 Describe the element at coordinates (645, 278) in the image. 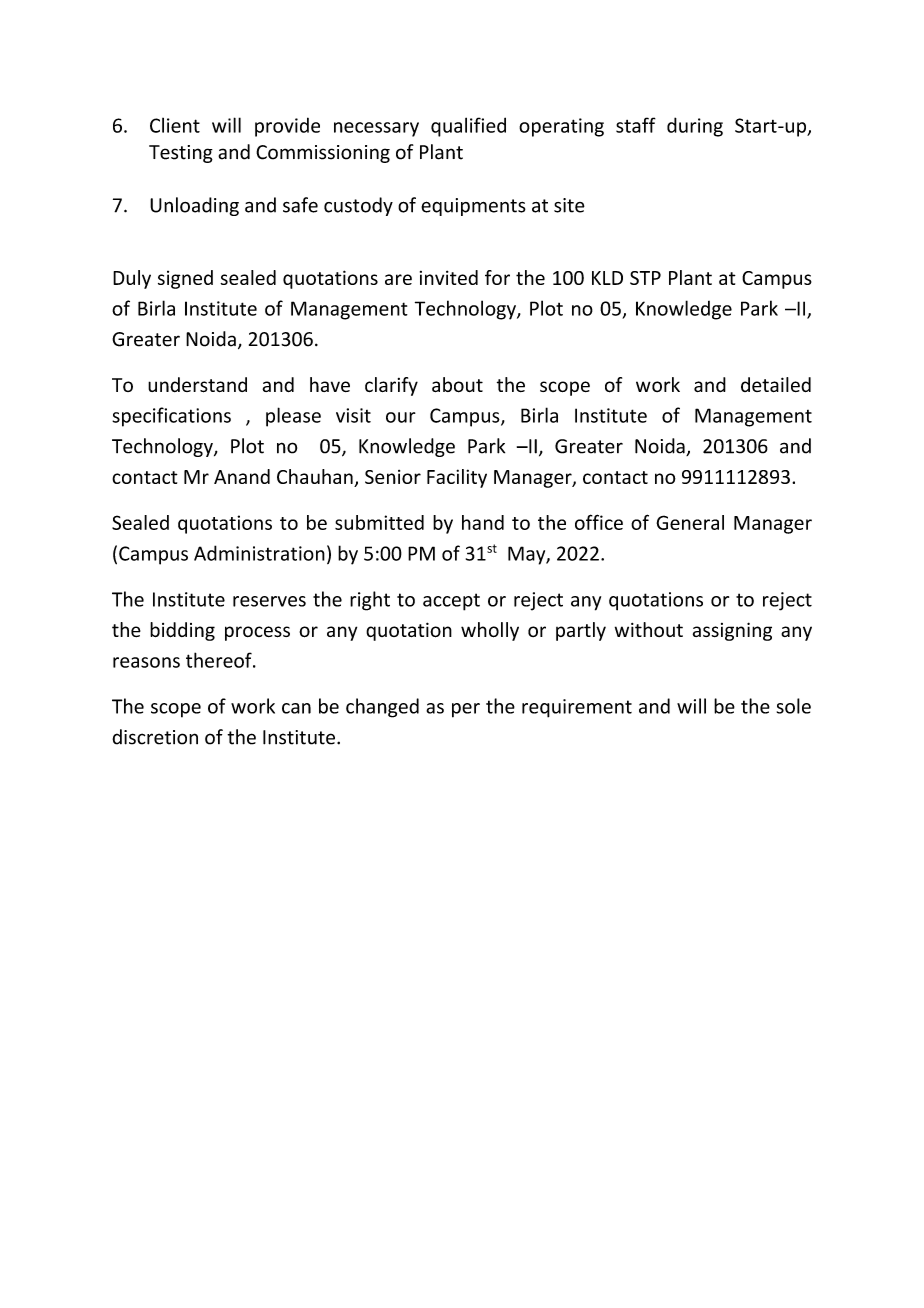

I see `STP` at that location.
